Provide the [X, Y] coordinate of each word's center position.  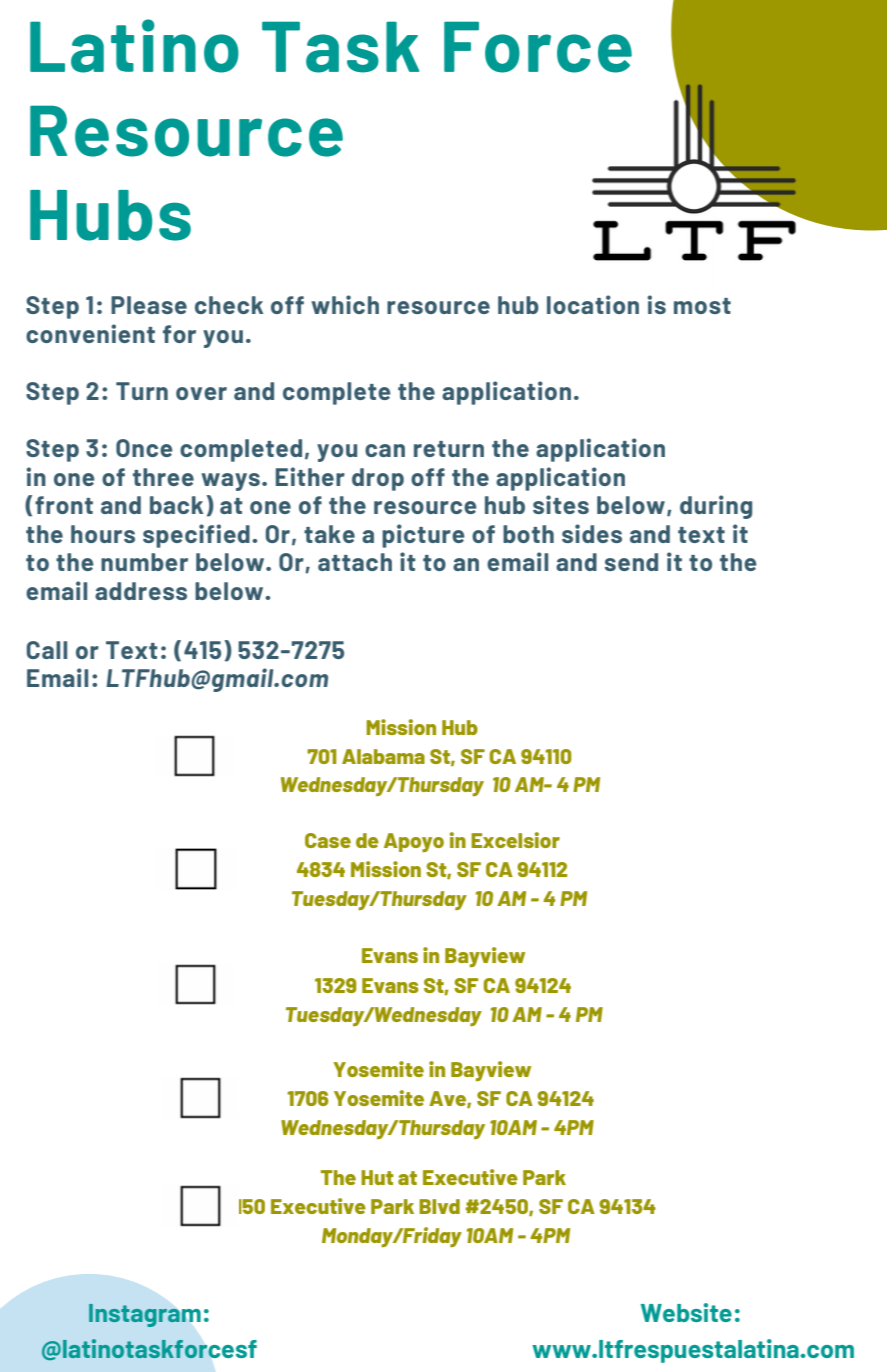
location [593, 304]
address [141, 591]
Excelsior [515, 840]
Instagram [145, 1315]
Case [328, 840]
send [631, 562]
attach [355, 562]
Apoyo [414, 842]
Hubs [110, 215]
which [345, 304]
